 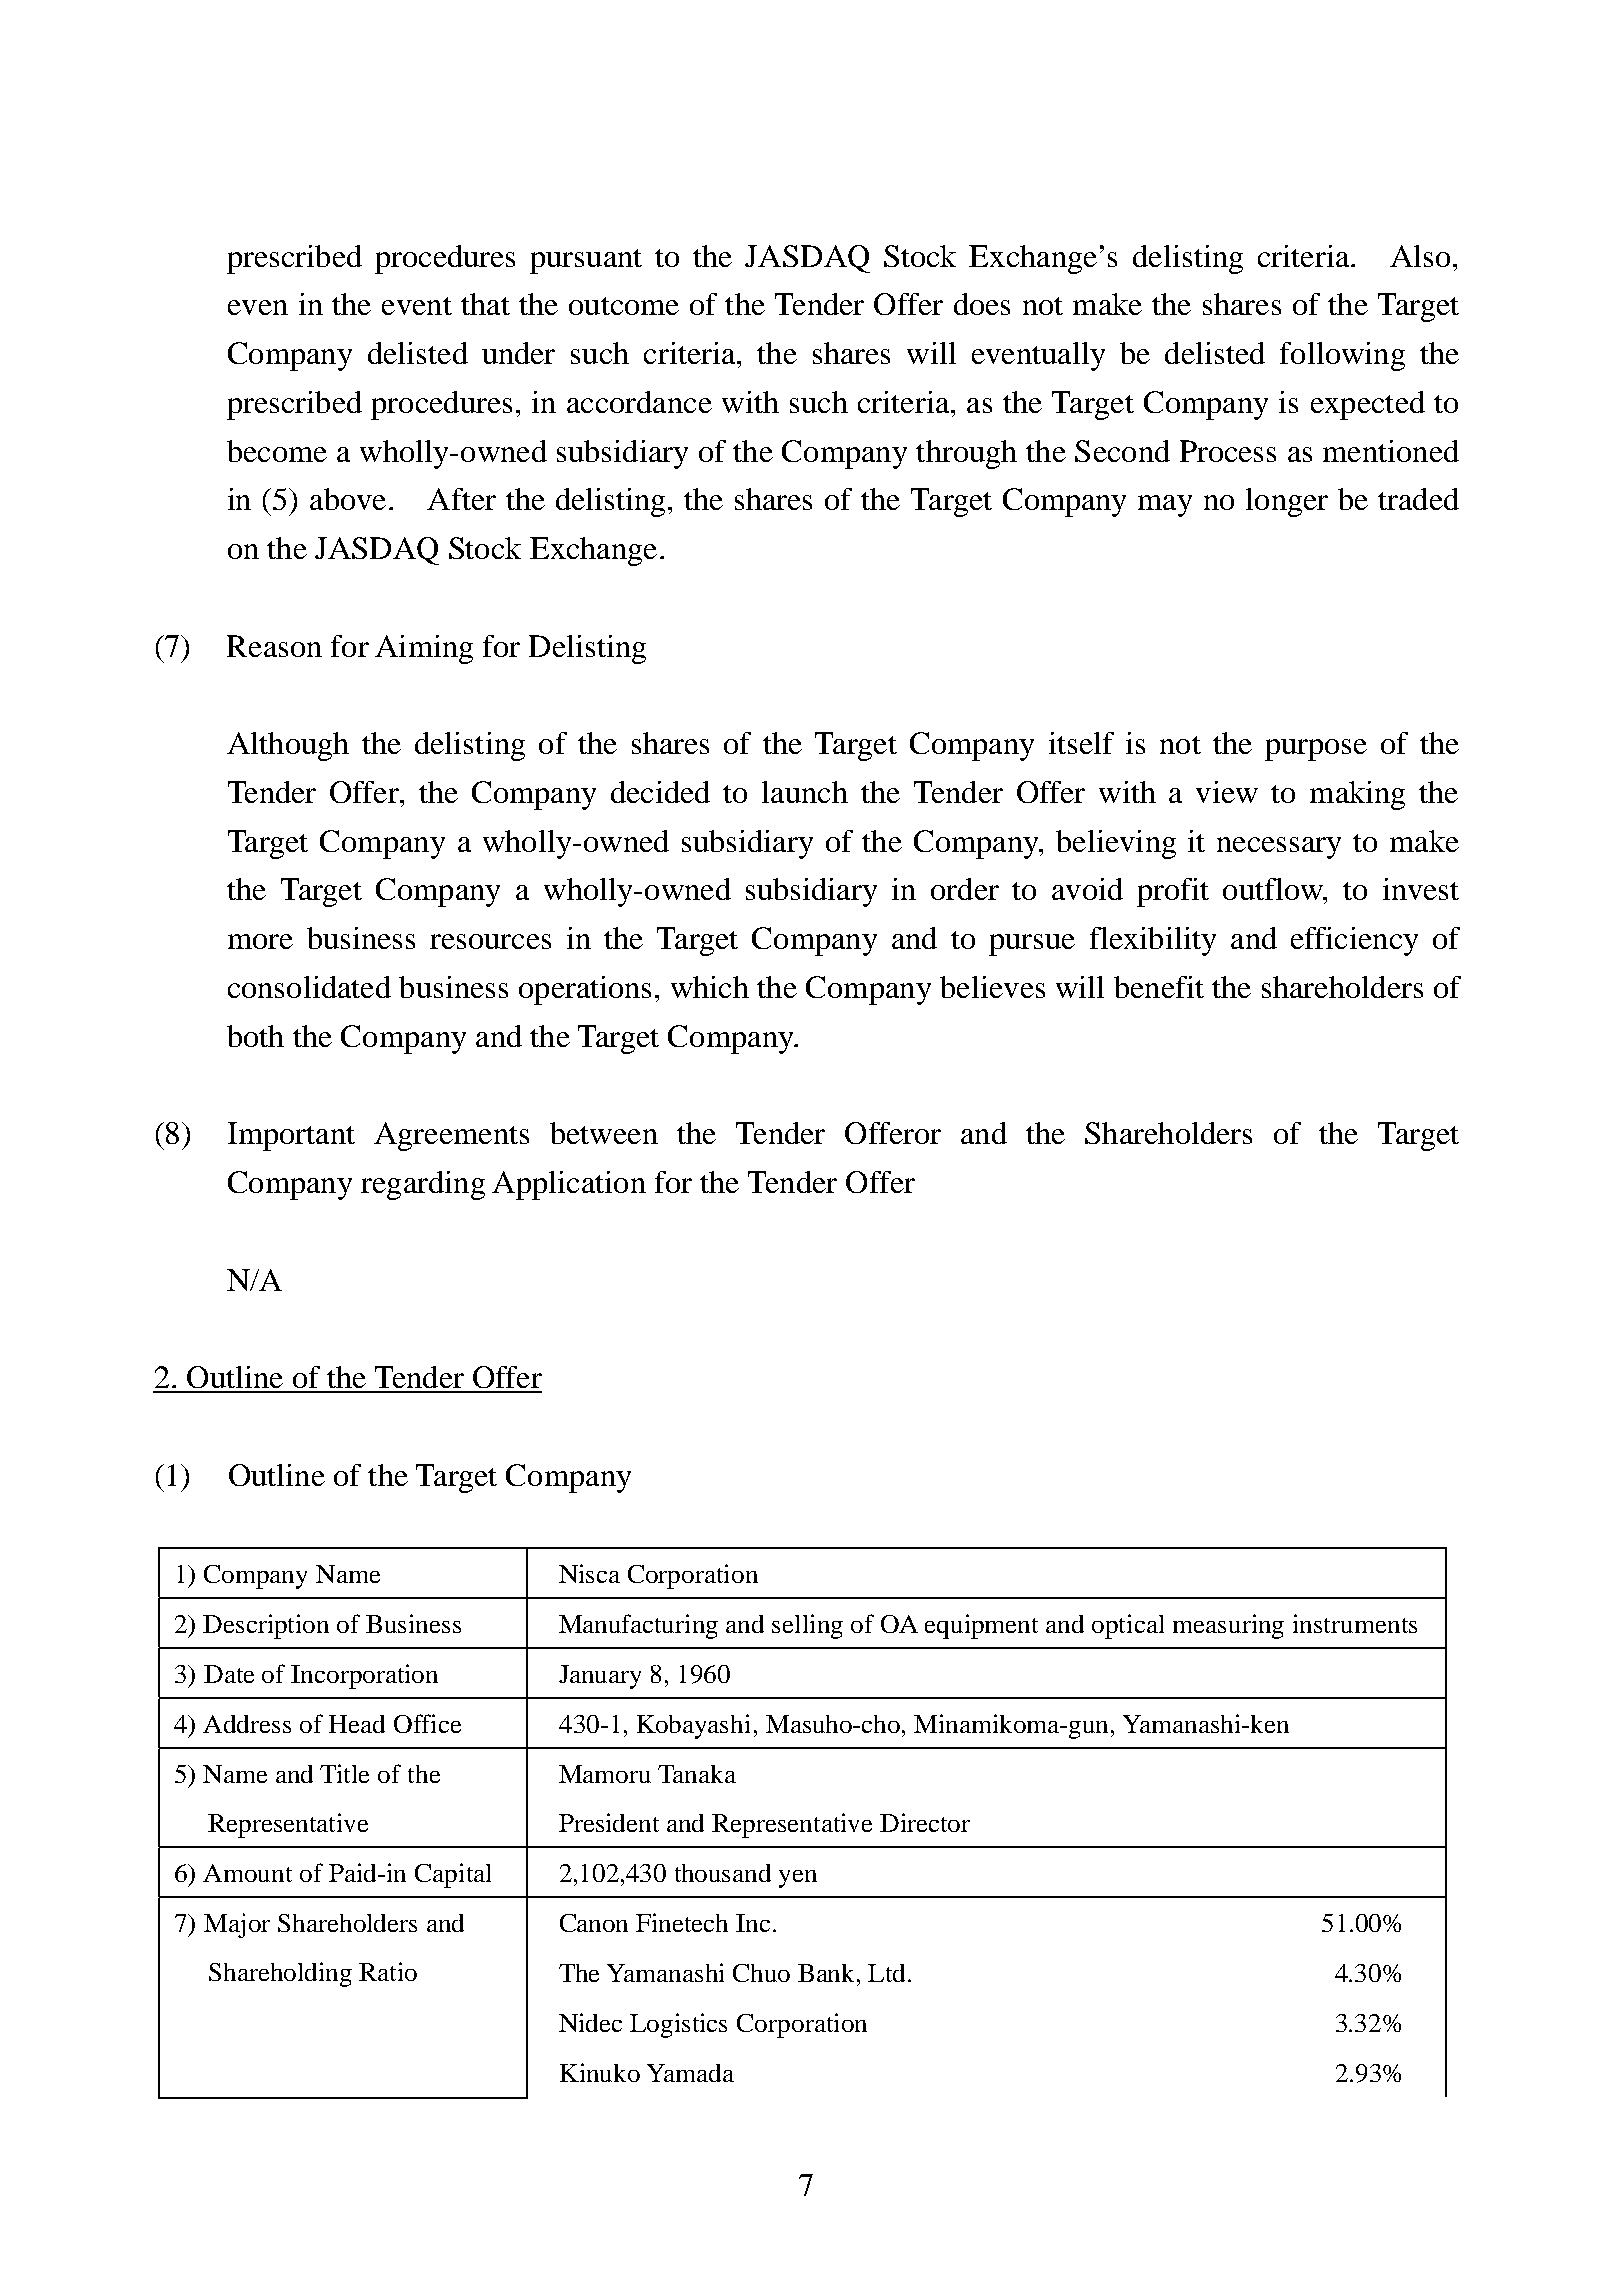 I want to click on Bank, so click(x=828, y=1973).
